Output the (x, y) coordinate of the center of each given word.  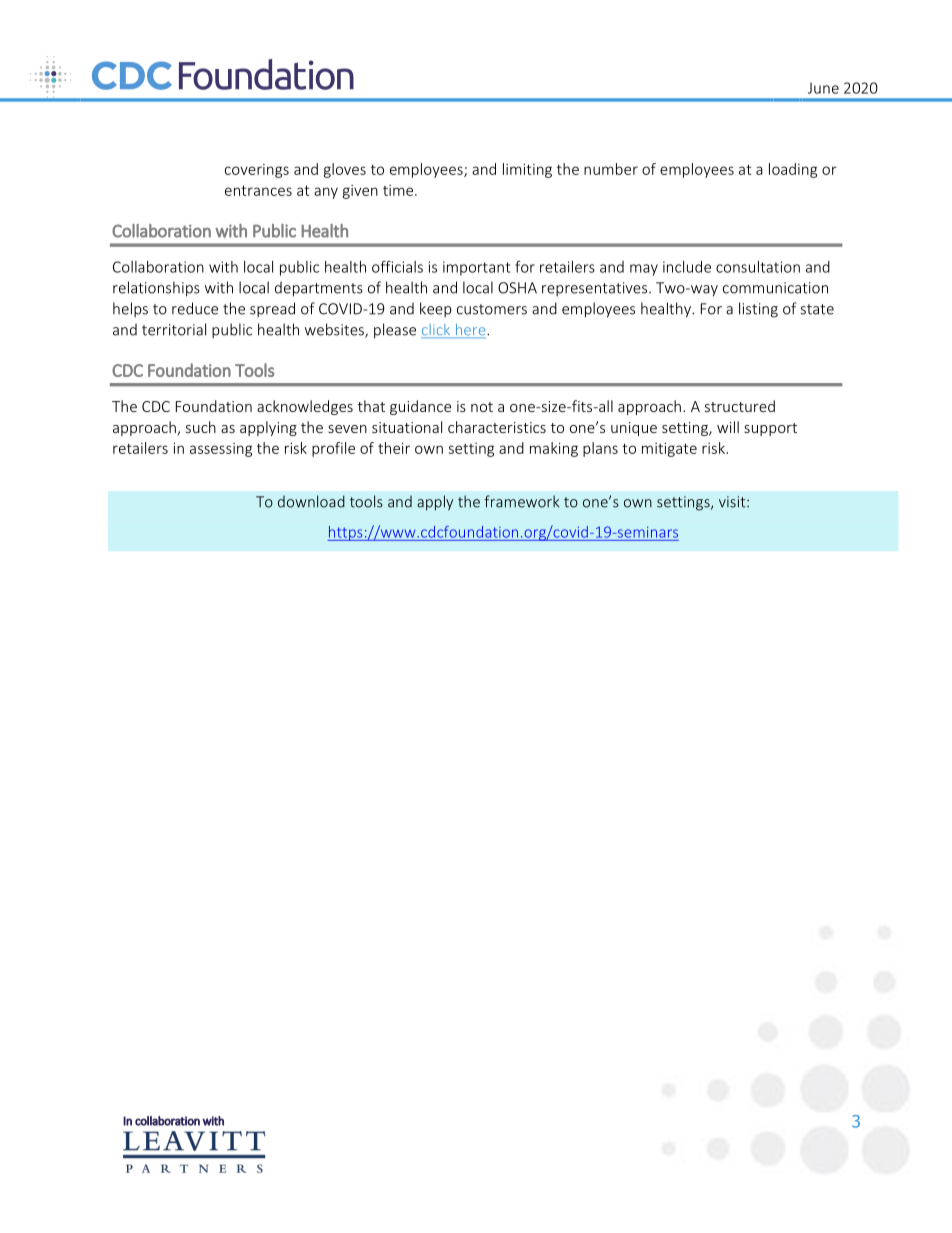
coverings (257, 171)
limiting (527, 170)
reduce (195, 308)
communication (775, 288)
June (823, 88)
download (311, 501)
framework (521, 501)
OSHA (517, 288)
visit (733, 502)
